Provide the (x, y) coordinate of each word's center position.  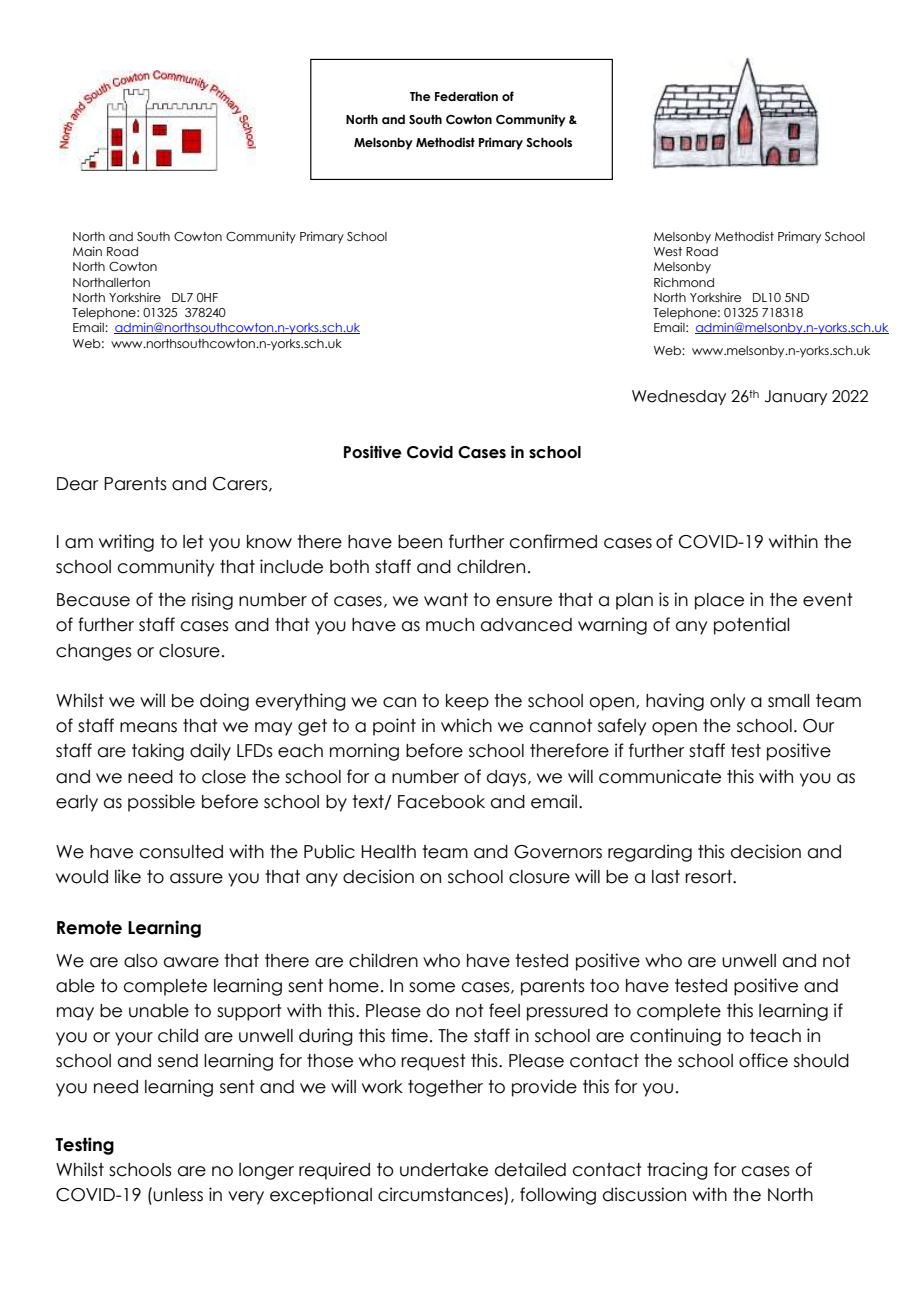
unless (178, 1195)
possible (161, 803)
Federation (466, 96)
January (796, 397)
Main (87, 251)
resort (709, 877)
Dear (78, 484)
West (668, 251)
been (420, 542)
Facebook (441, 802)
